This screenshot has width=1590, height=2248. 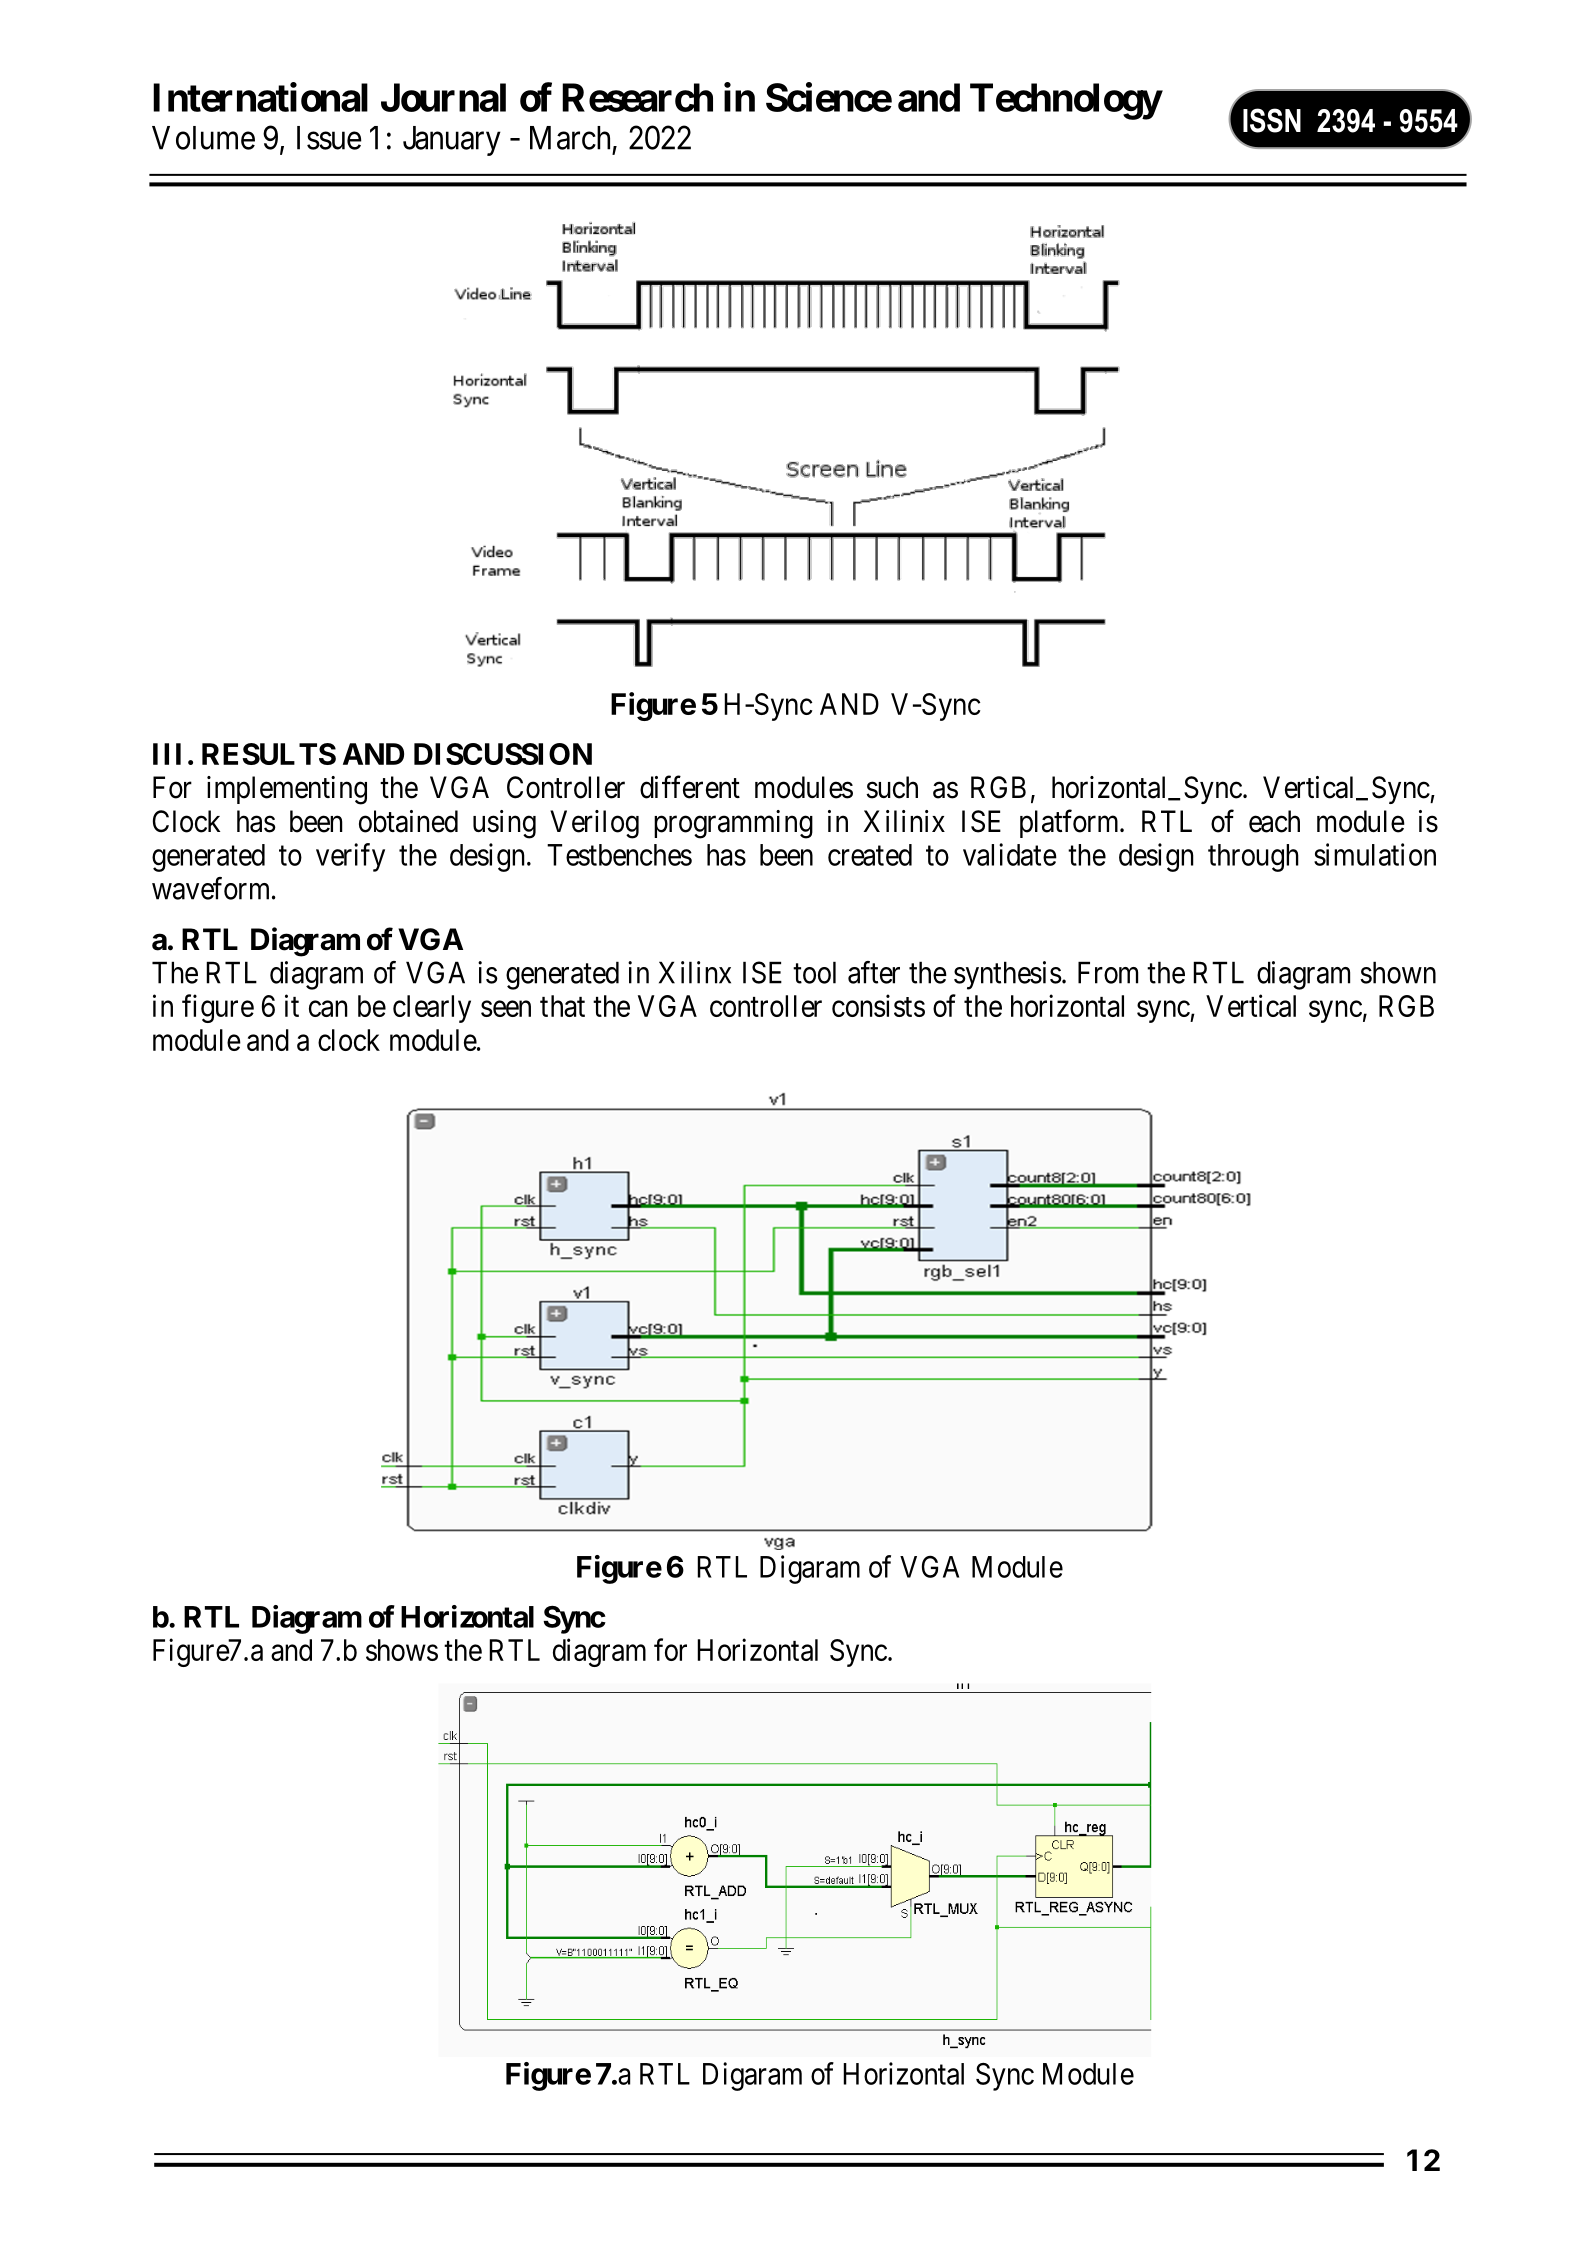 I want to click on programming, so click(x=733, y=824).
